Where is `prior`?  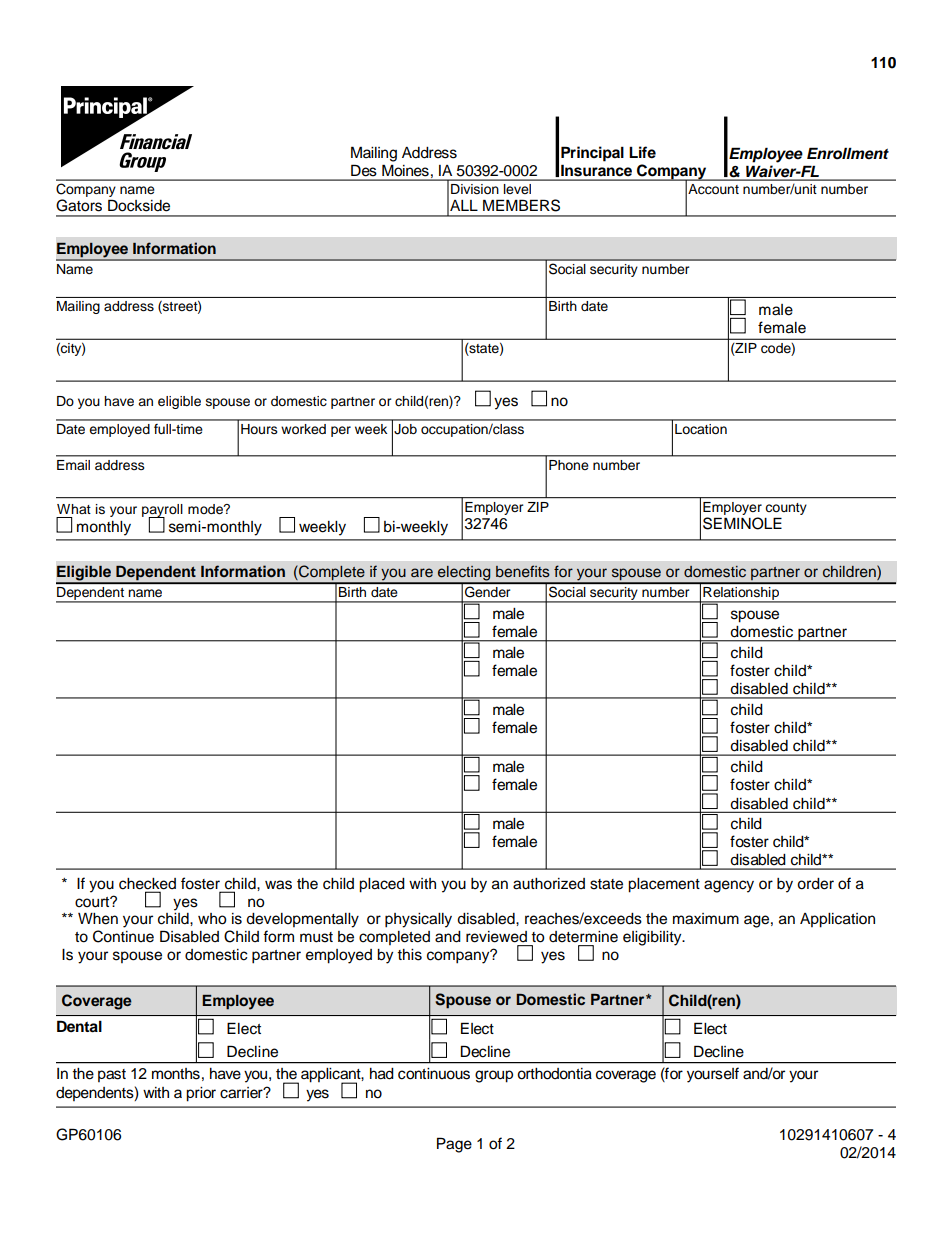 prior is located at coordinates (201, 1094).
